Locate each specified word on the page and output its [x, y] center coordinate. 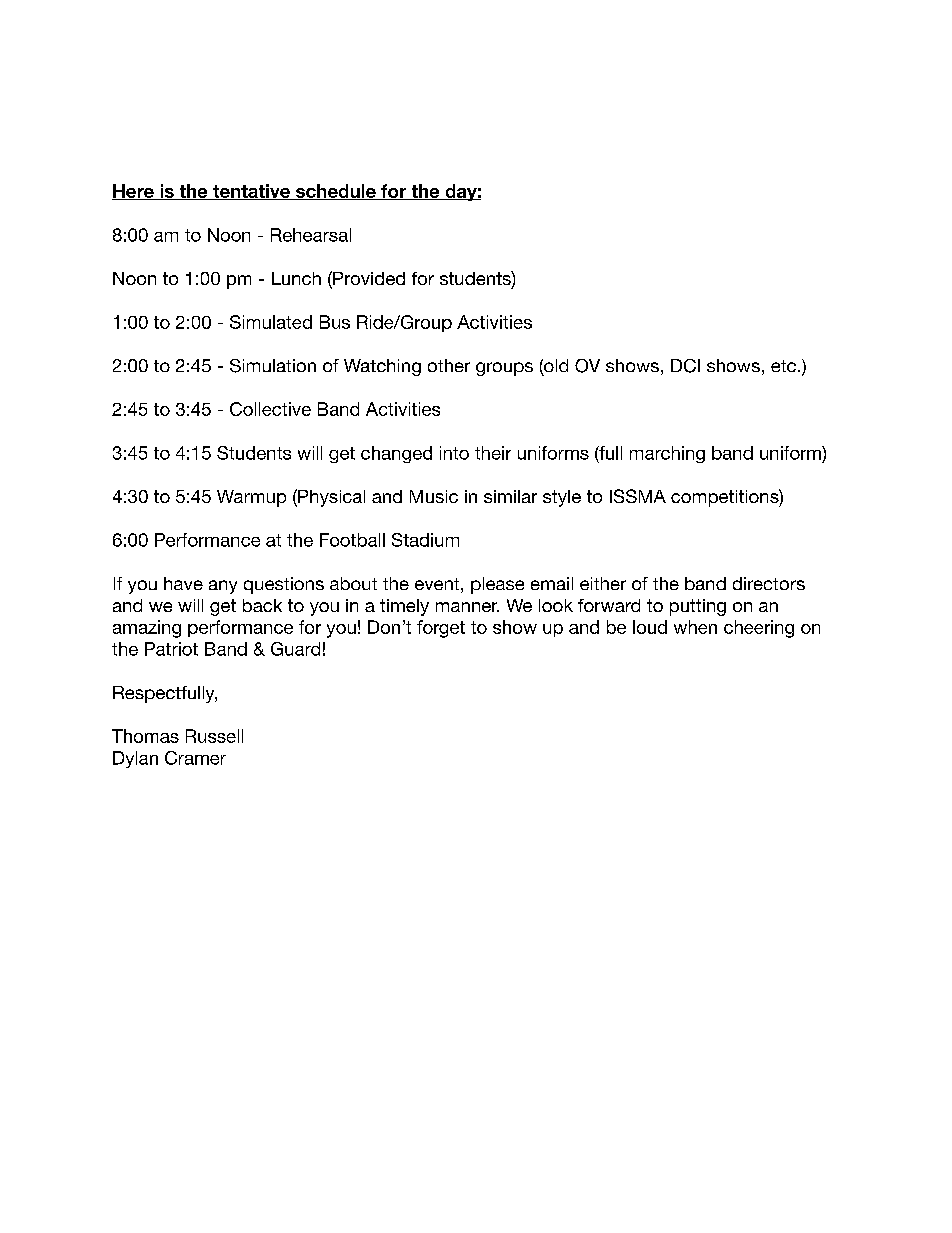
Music [434, 496]
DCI [685, 366]
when [695, 627]
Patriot [171, 649]
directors [769, 583]
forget [441, 629]
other [449, 365]
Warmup [251, 498]
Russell [214, 736]
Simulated [271, 322]
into [454, 453]
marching [667, 454]
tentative [251, 192]
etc [783, 366]
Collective [270, 409]
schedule [336, 192]
